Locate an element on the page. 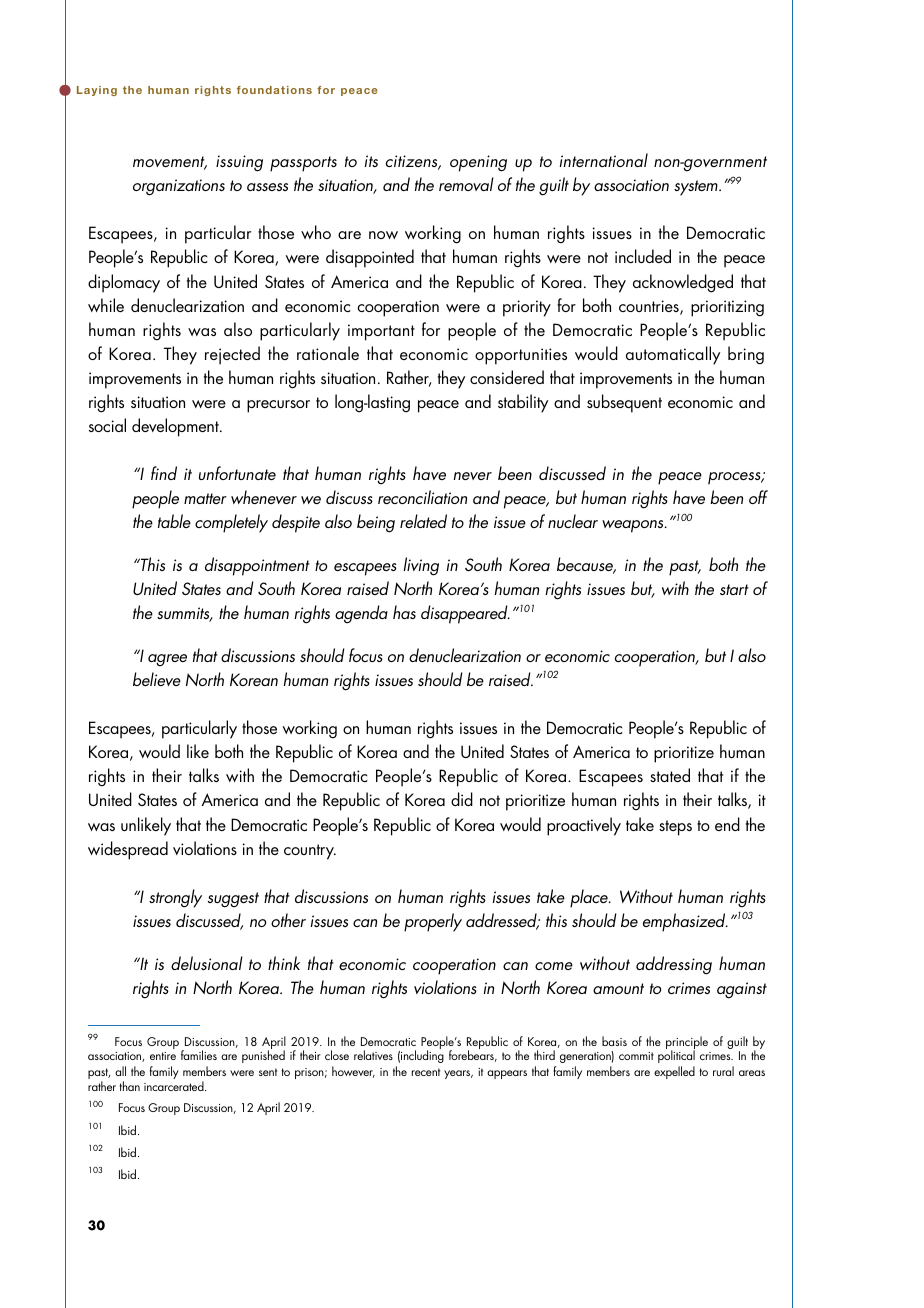 The height and width of the document is (1308, 924). did is located at coordinates (462, 799).
